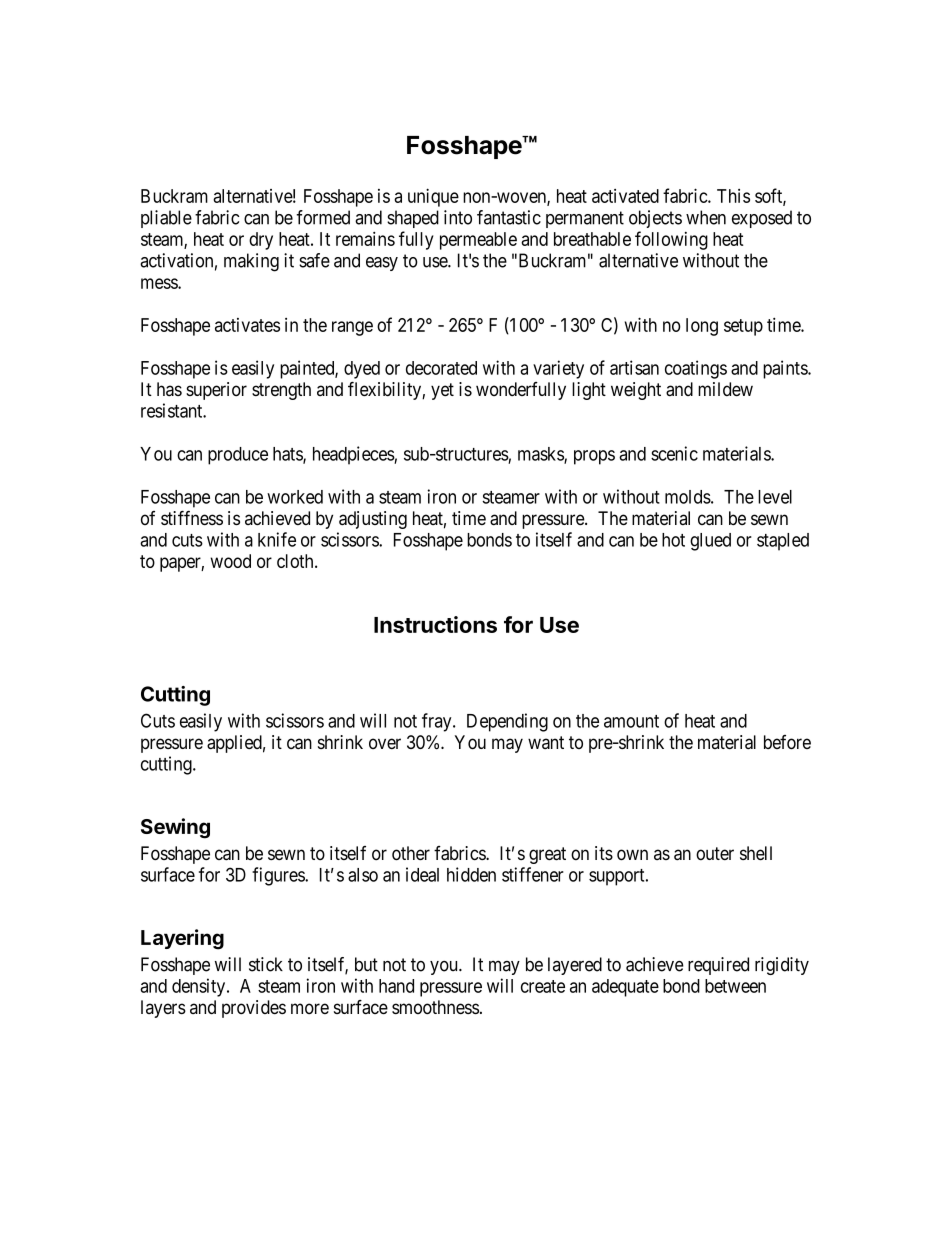 This screenshot has width=952, height=1233. Describe the element at coordinates (261, 241) in the screenshot. I see `dry` at that location.
